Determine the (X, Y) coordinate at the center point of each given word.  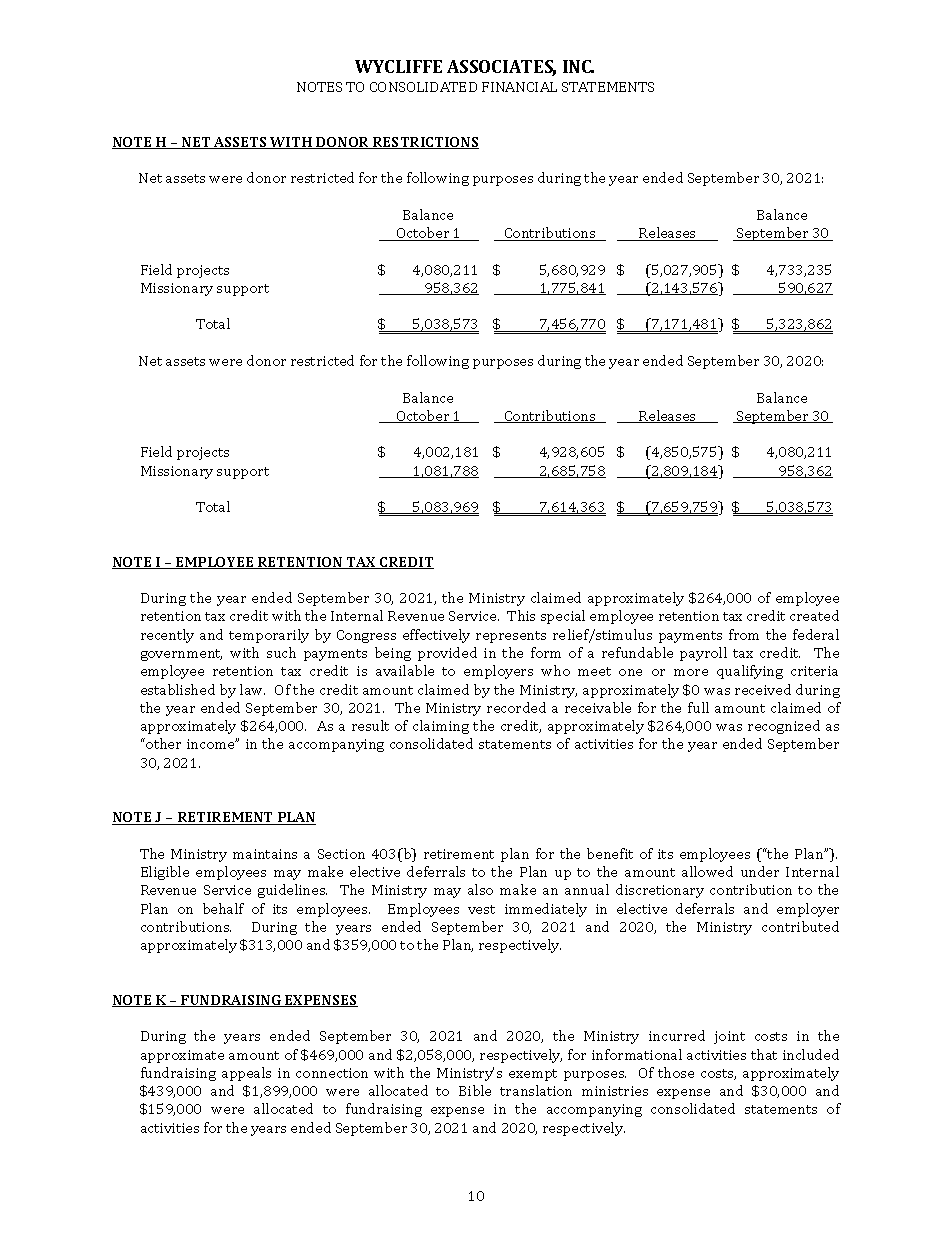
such (281, 652)
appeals (246, 1074)
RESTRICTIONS (425, 143)
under (760, 871)
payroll (703, 654)
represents (511, 637)
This (521, 615)
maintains (265, 854)
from (744, 634)
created (814, 615)
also (480, 889)
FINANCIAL (519, 87)
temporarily (269, 636)
